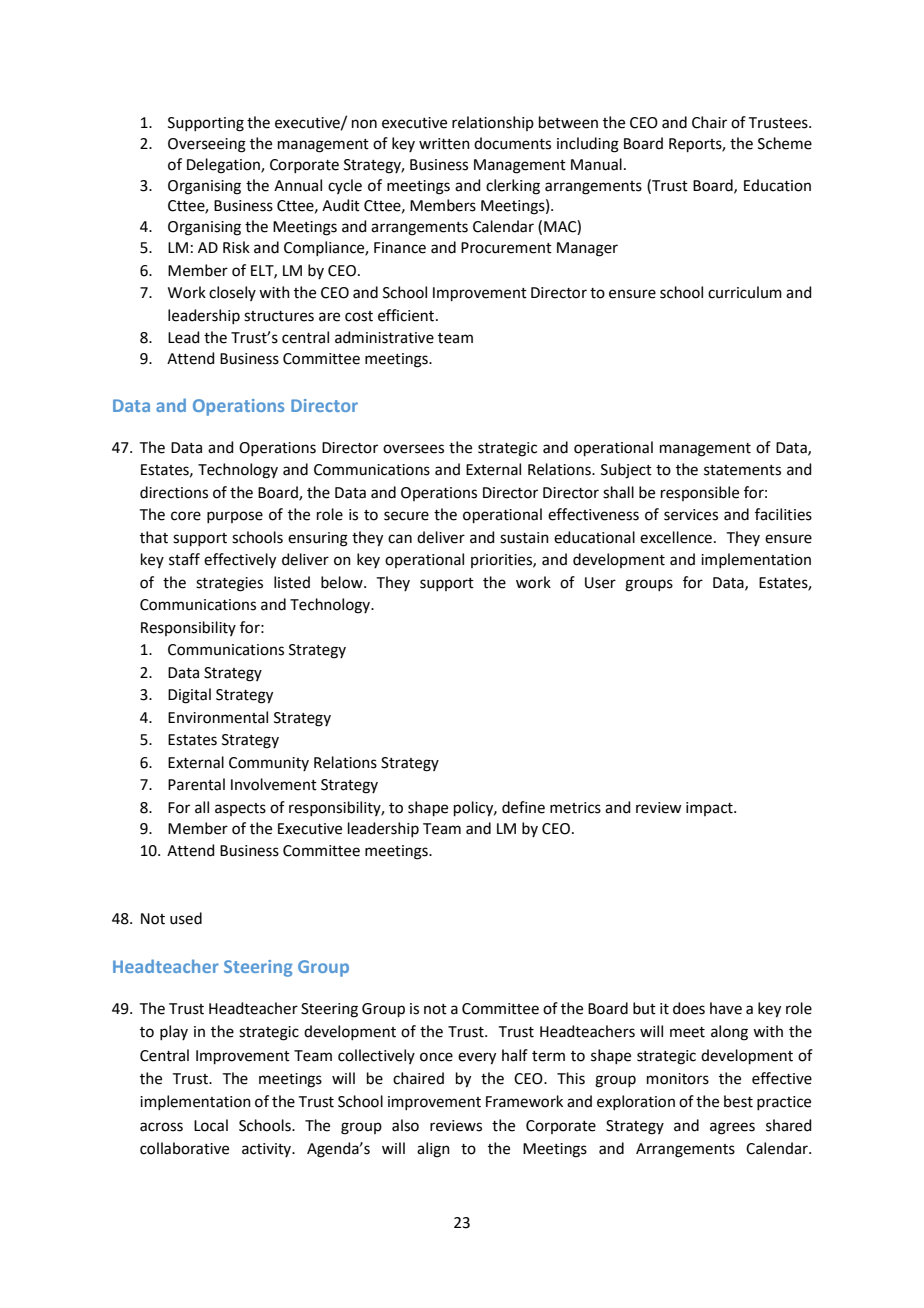 This document has width=924, height=1308. What do you see at coordinates (732, 1128) in the document?
I see `agrees` at bounding box center [732, 1128].
